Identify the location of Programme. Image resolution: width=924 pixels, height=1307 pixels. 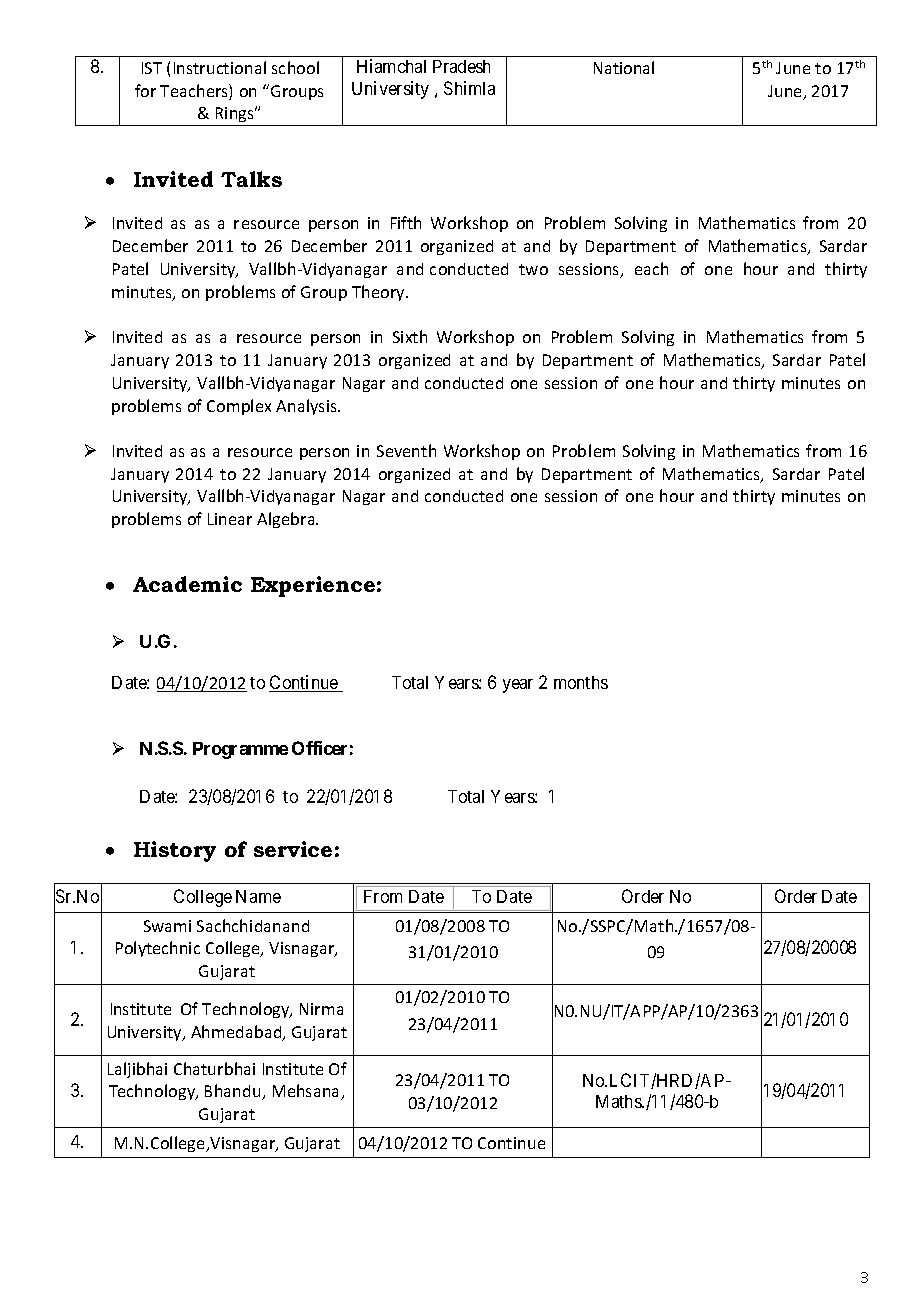
(240, 750).
